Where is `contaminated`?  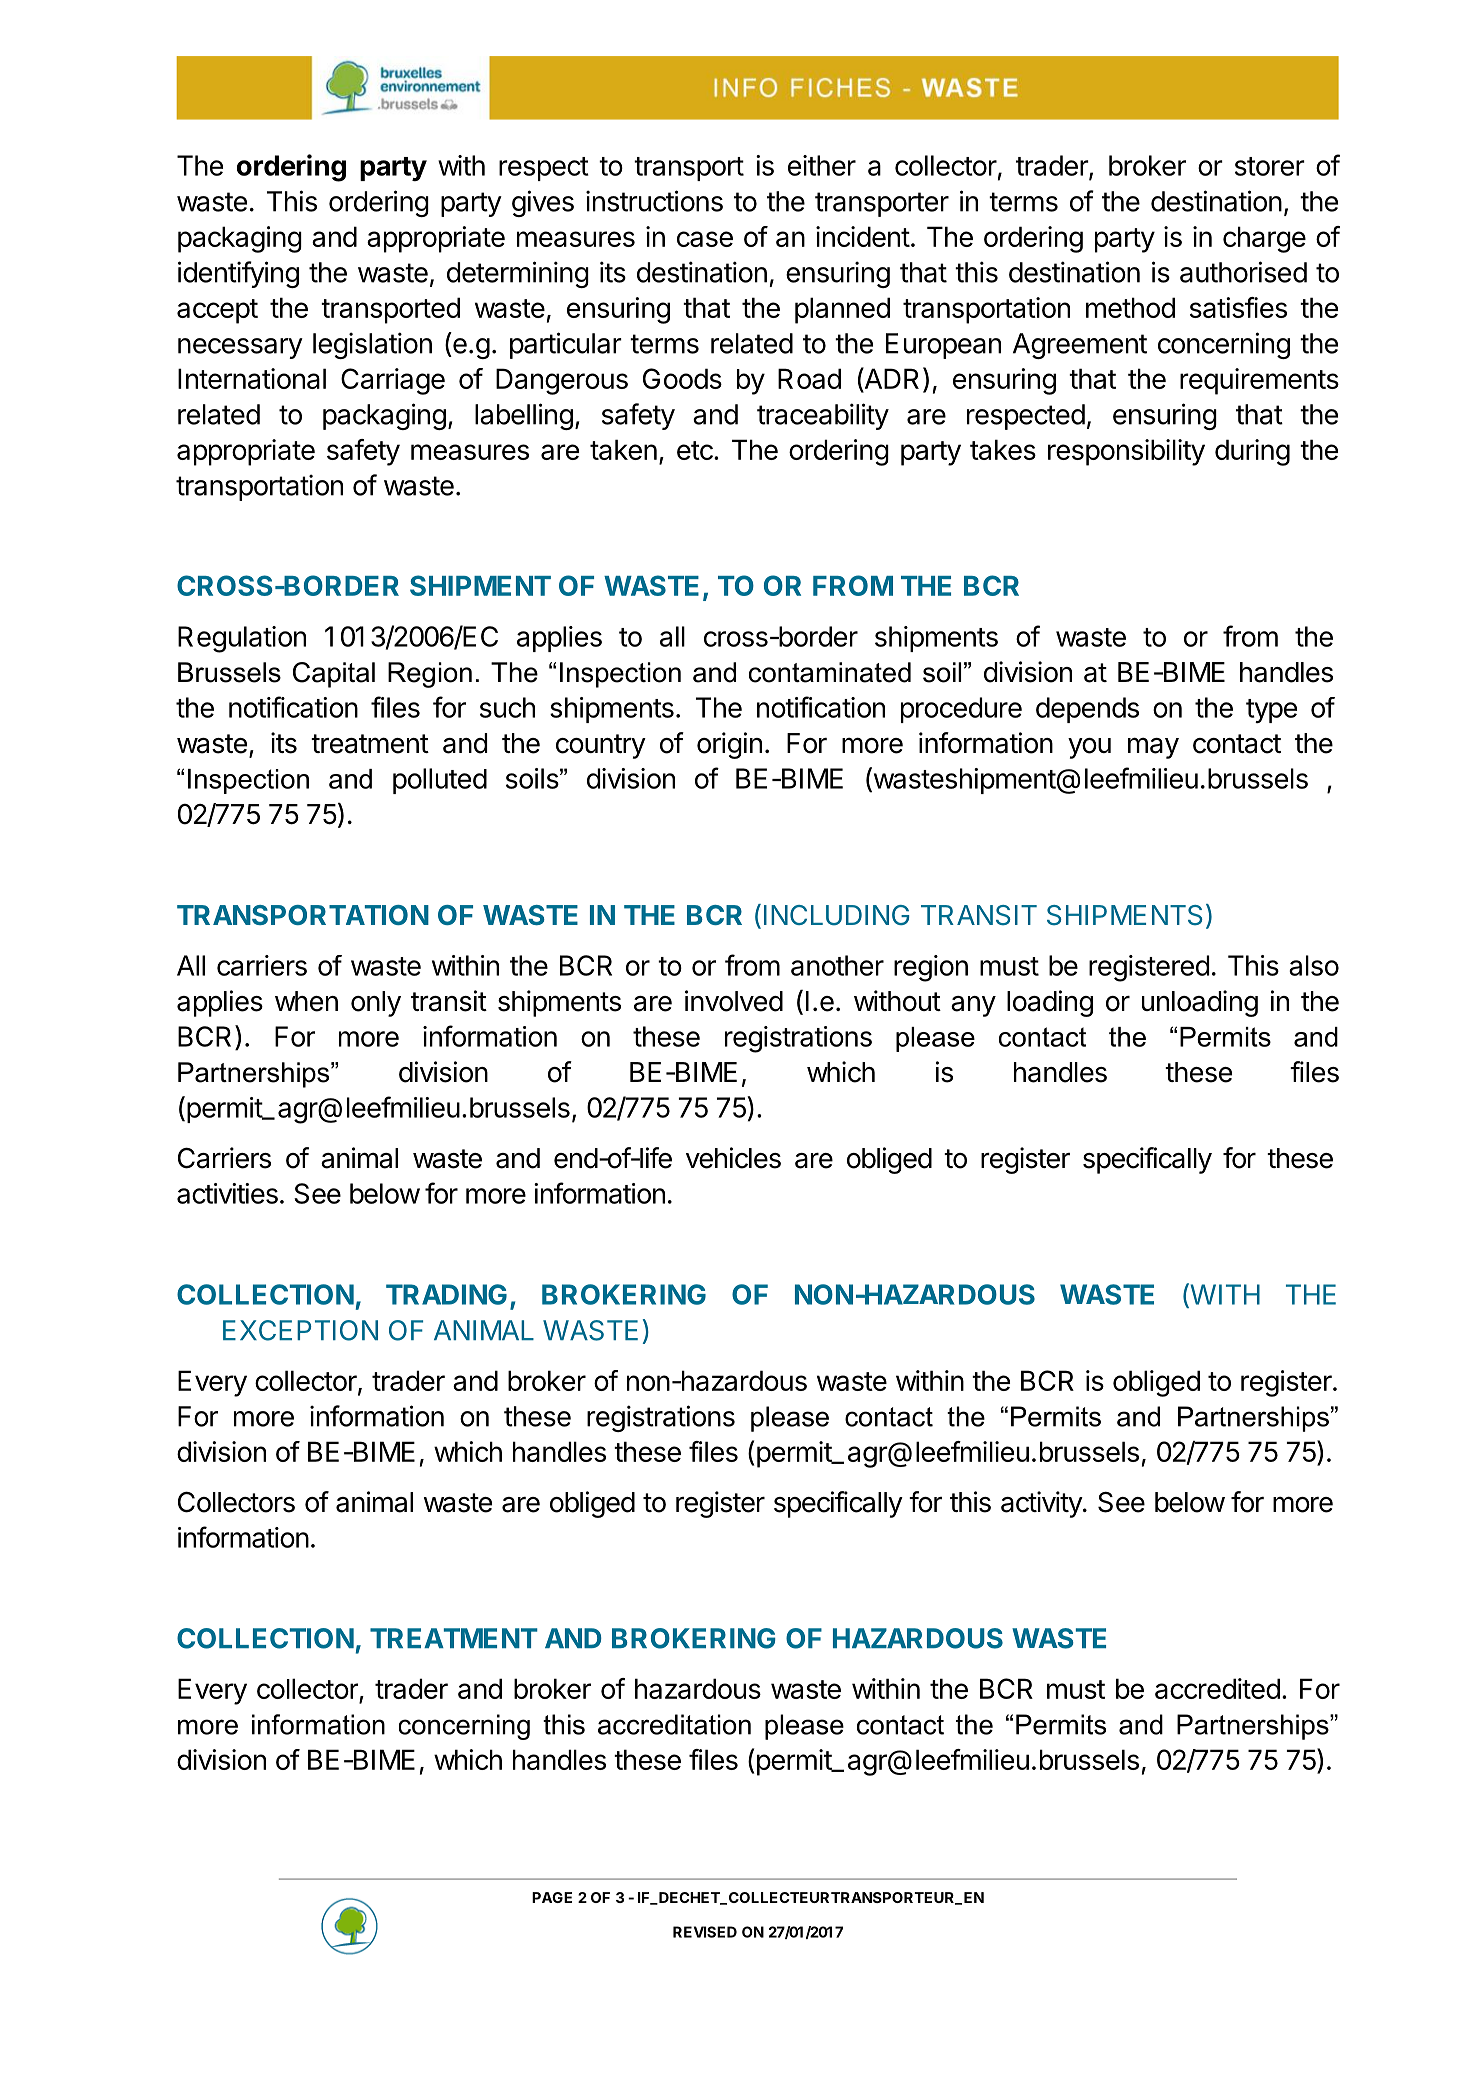 contaminated is located at coordinates (830, 672).
